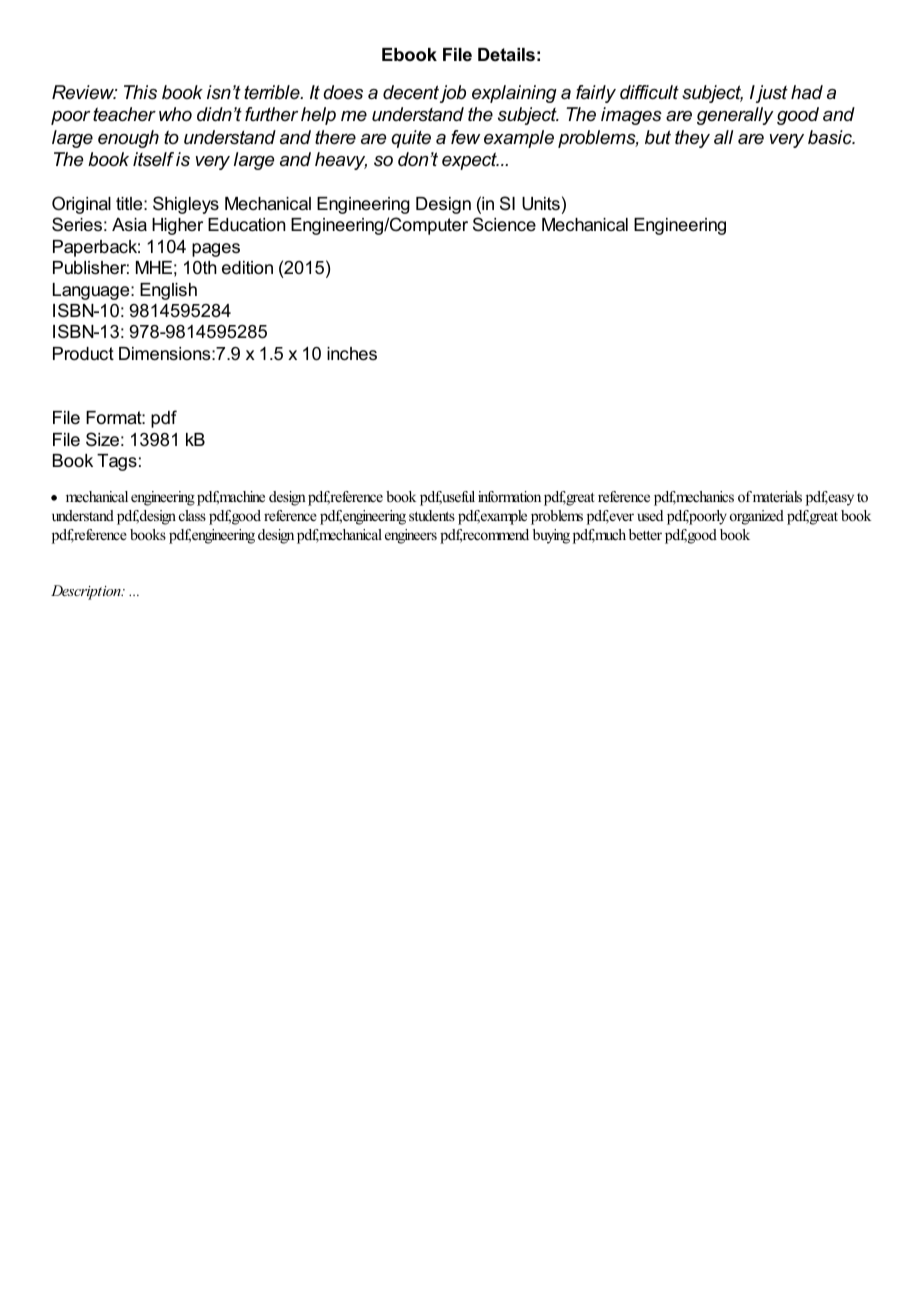 The width and height of the document is (924, 1308). Describe the element at coordinates (453, 94) in the document. I see `job` at that location.
